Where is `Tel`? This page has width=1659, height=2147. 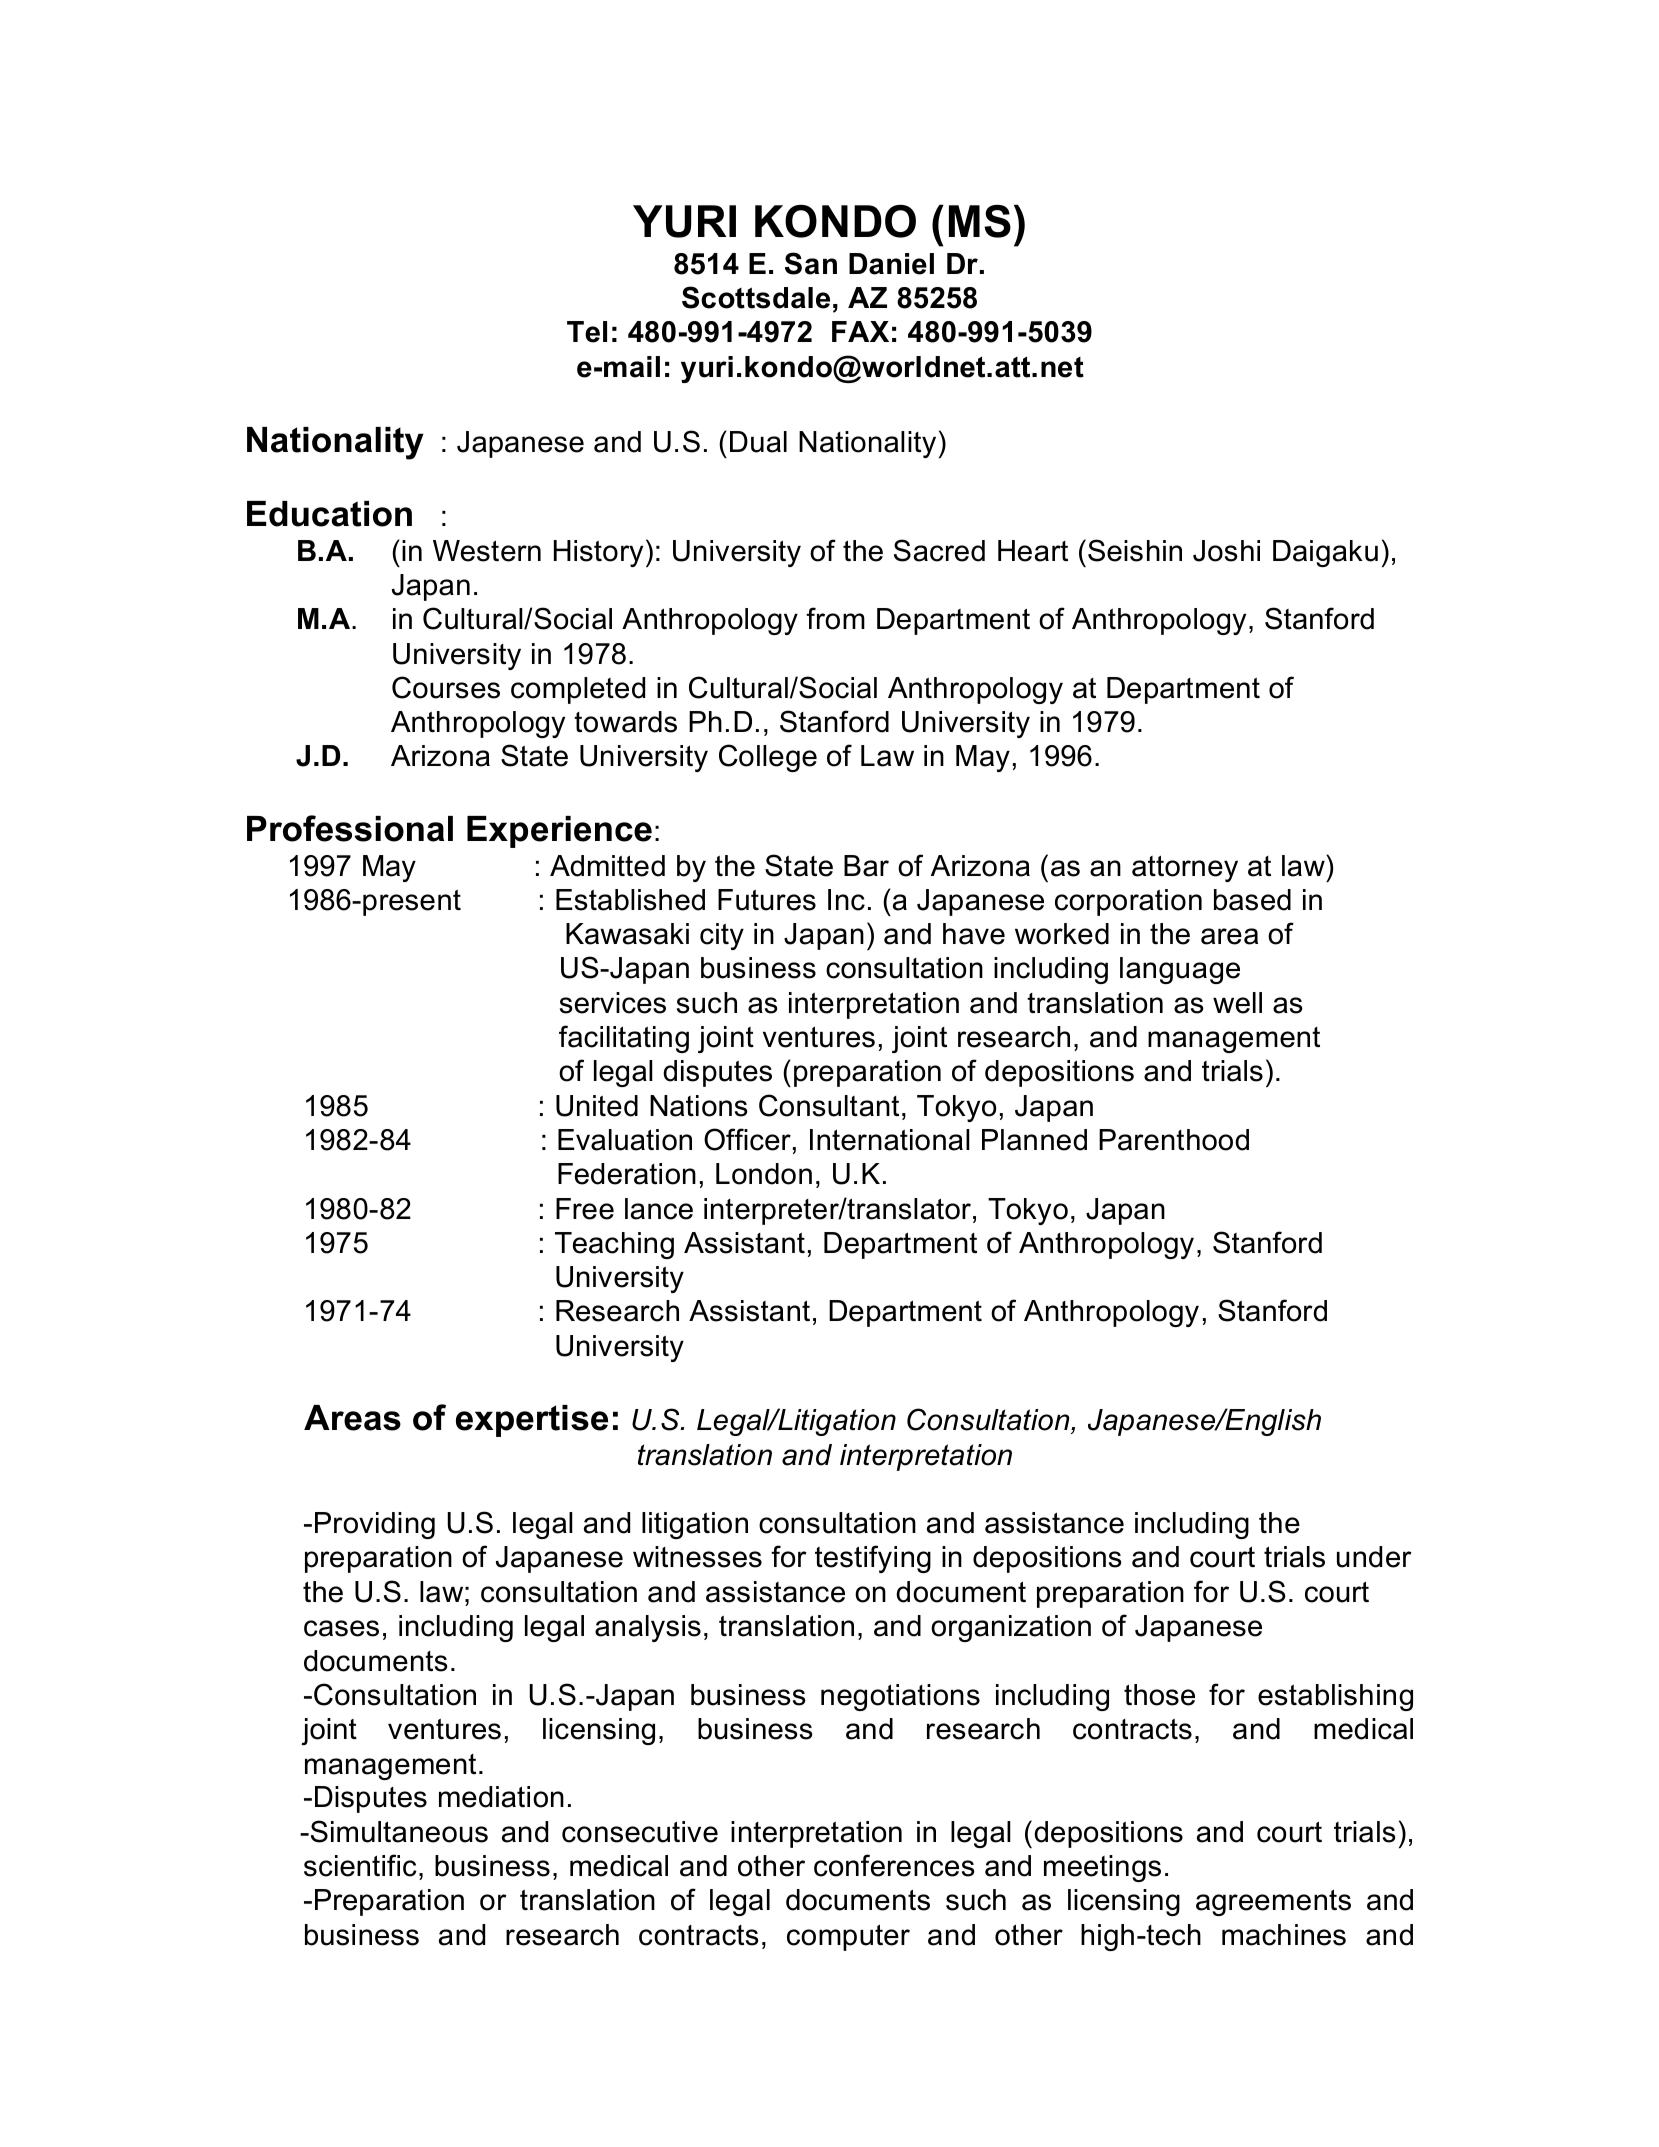
Tel is located at coordinates (587, 332).
